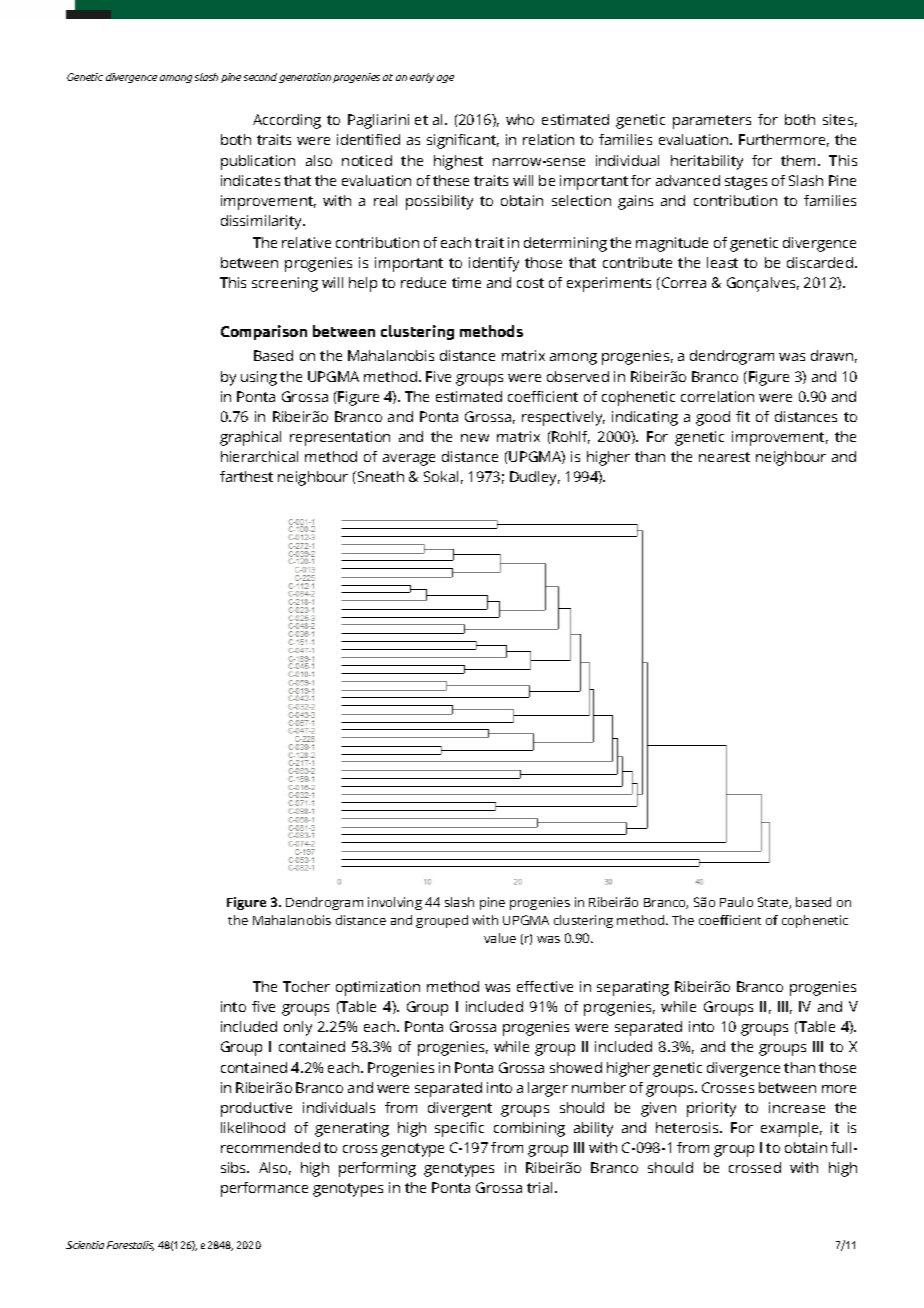  I want to click on time, so click(466, 282).
